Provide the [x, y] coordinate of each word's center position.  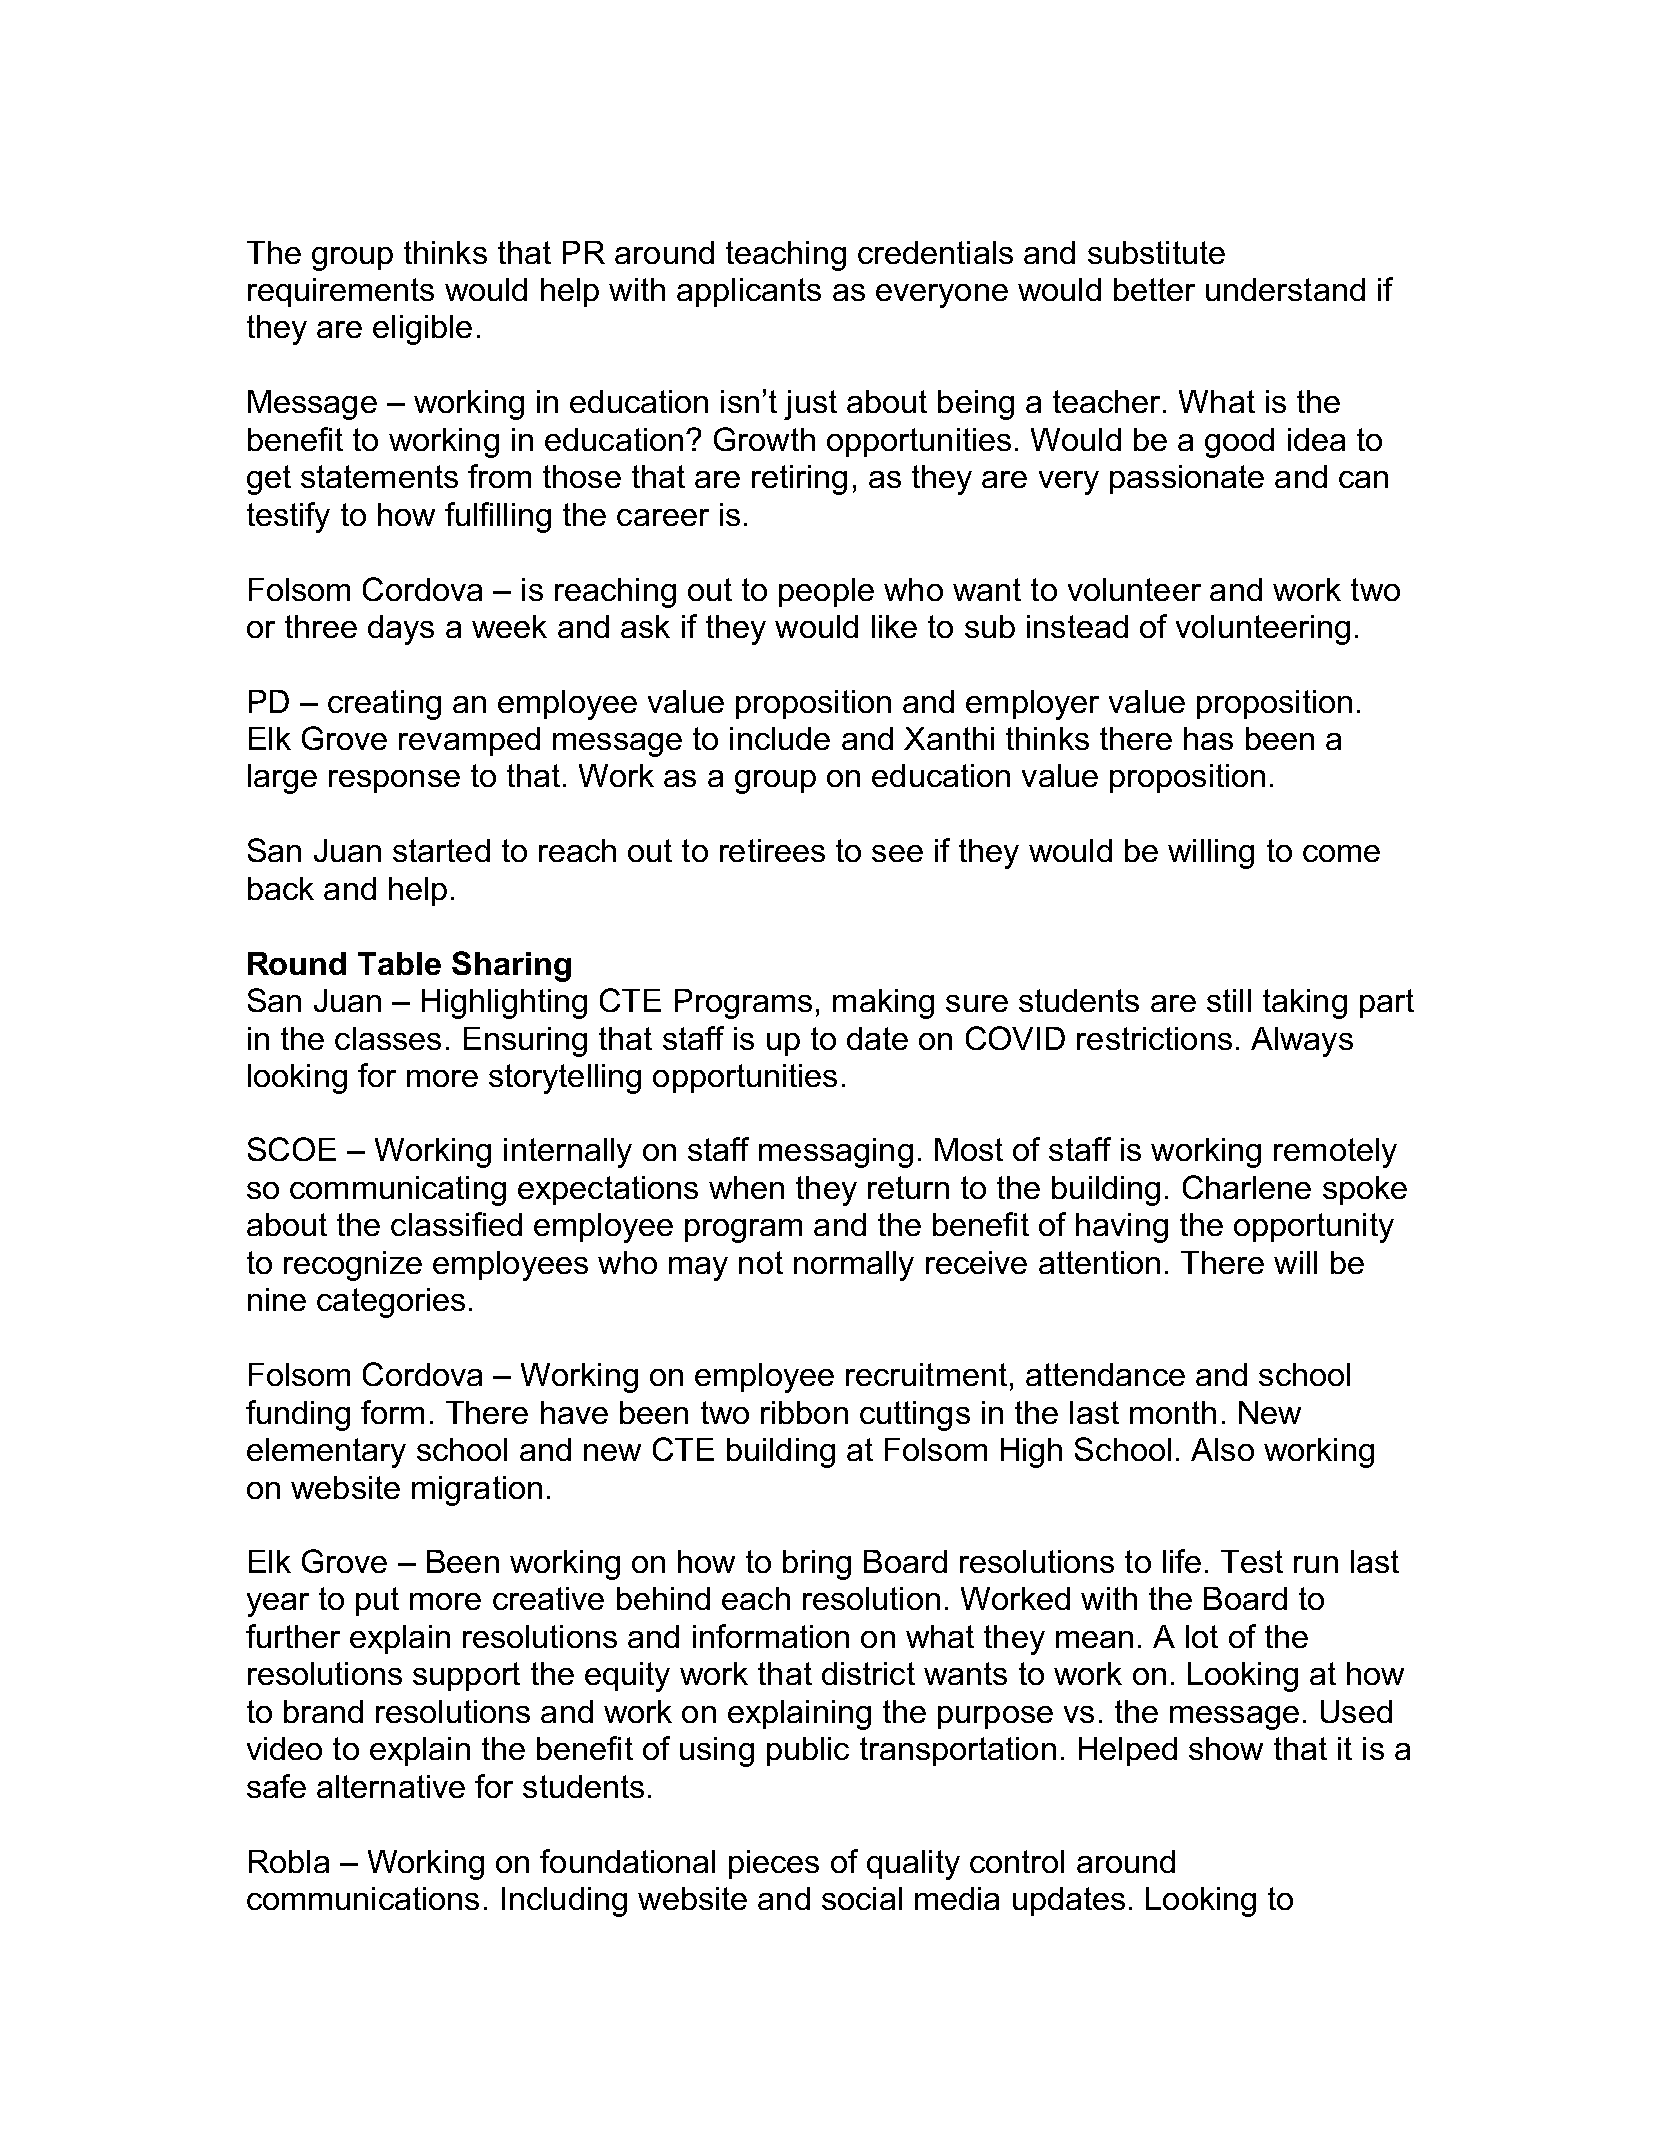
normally [854, 1266]
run [1316, 1564]
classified [456, 1224]
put [377, 1601]
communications [363, 1898]
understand [1285, 289]
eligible [422, 330]
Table [399, 963]
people [826, 592]
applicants [749, 292]
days [401, 630]
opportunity [1314, 1228]
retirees [772, 850]
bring [817, 1565]
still [1229, 1000]
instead [1077, 626]
